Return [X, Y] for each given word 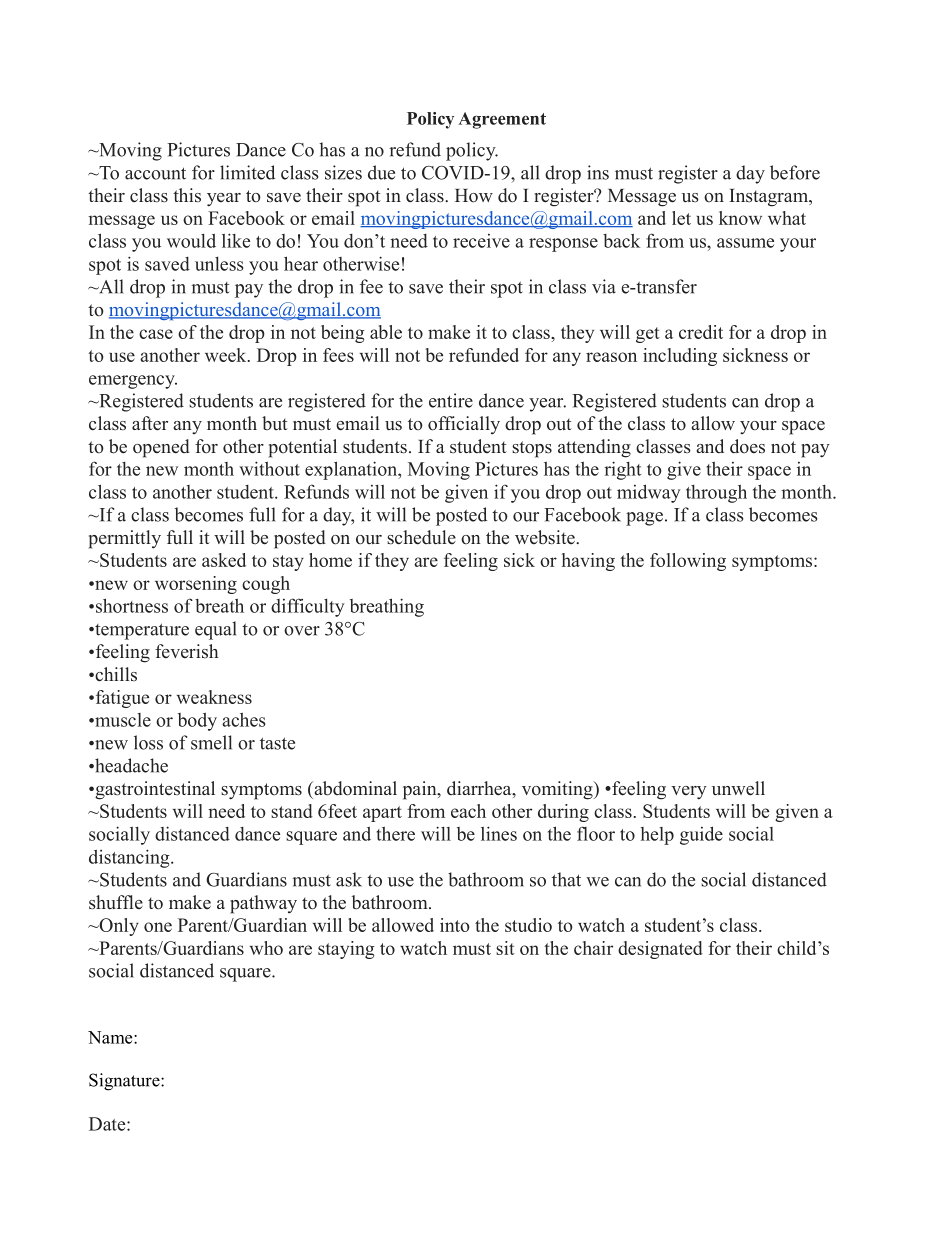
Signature [125, 1082]
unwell [738, 788]
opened [161, 448]
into [455, 925]
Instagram [769, 198]
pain [421, 790]
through [716, 493]
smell [211, 742]
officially [464, 425]
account [155, 173]
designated [660, 950]
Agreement [502, 120]
